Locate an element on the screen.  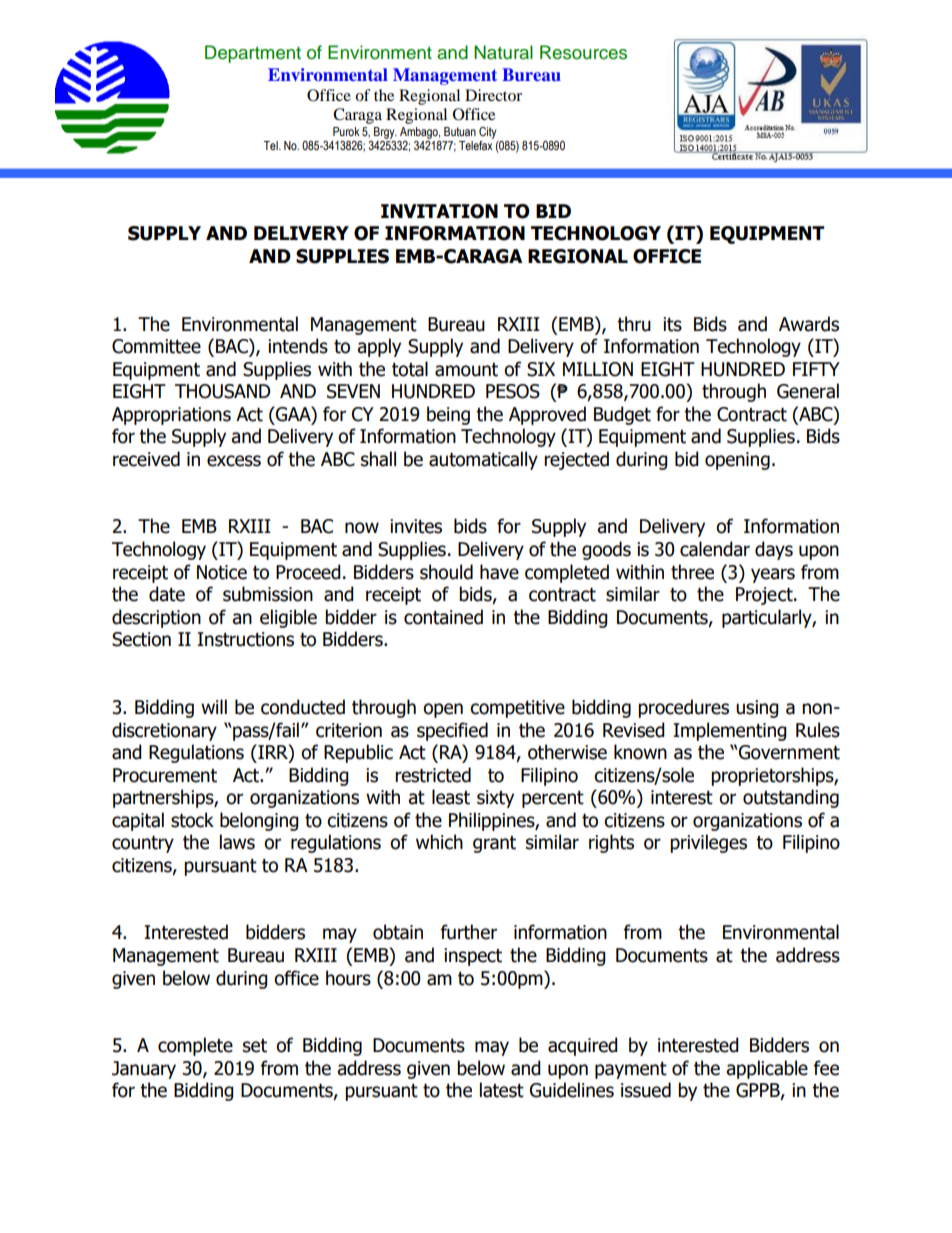
latest is located at coordinates (502, 1090).
